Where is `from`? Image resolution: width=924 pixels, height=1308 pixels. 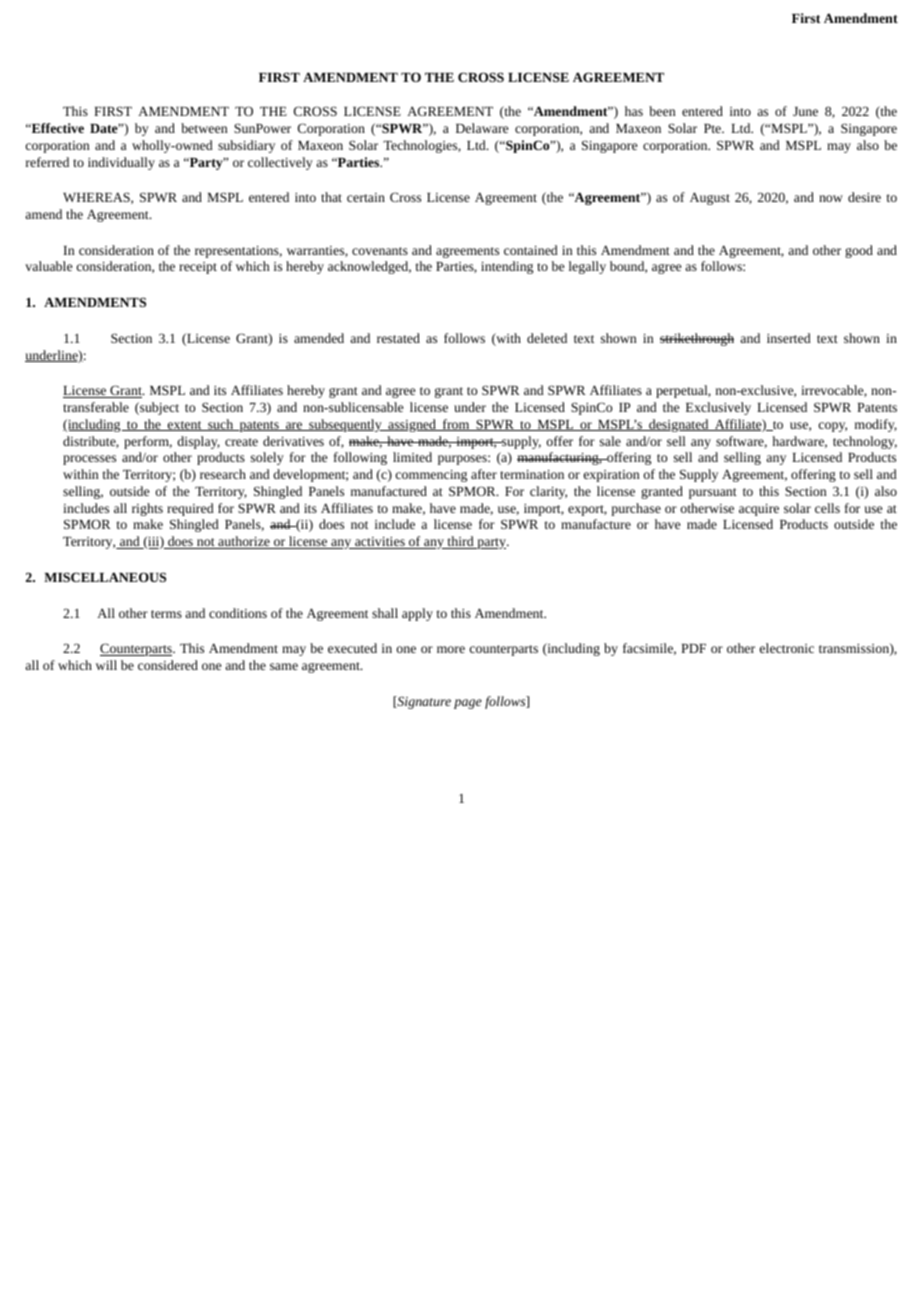
from is located at coordinates (456, 425).
